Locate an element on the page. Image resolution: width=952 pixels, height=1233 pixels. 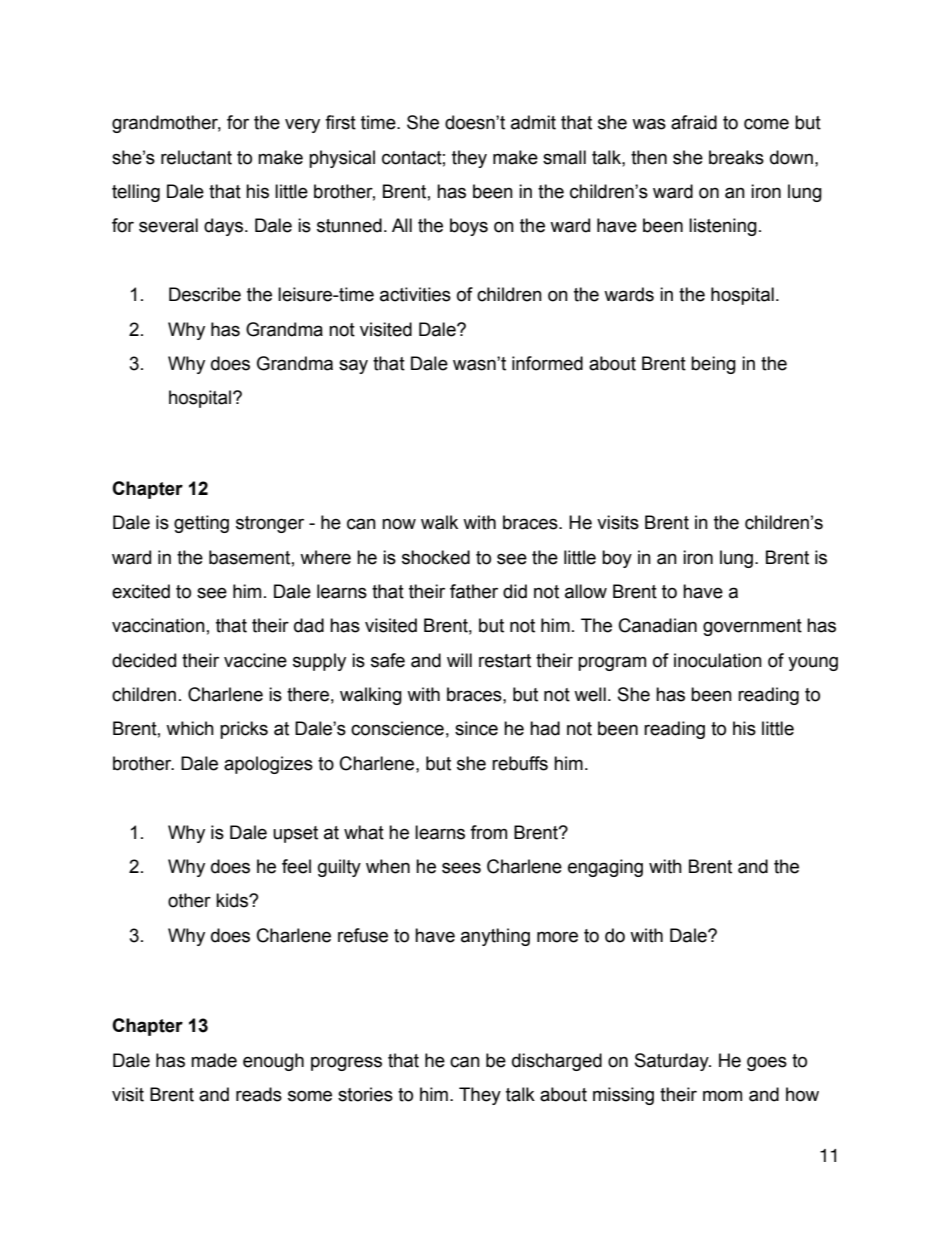
breaks is located at coordinates (736, 157).
